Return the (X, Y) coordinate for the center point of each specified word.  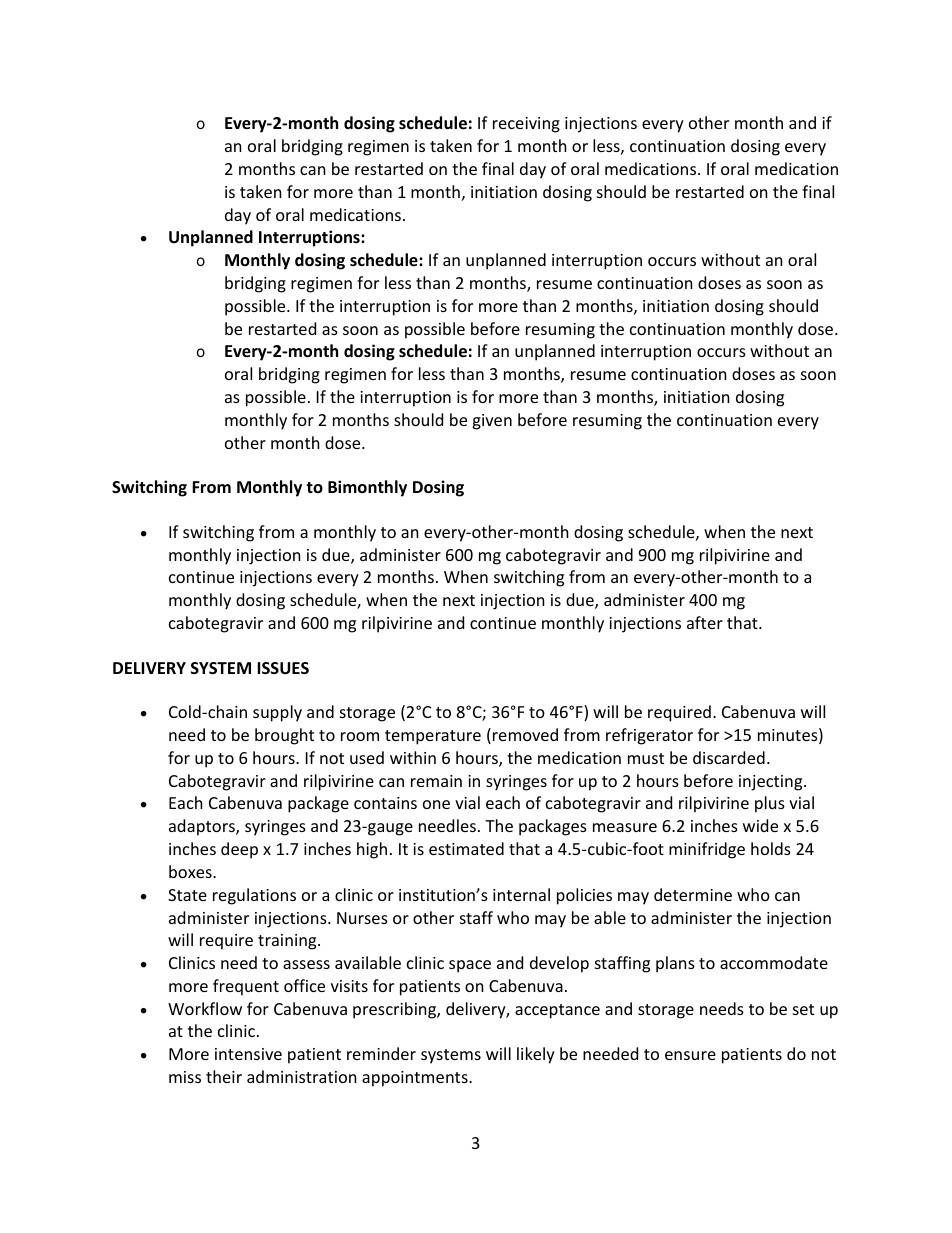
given (492, 422)
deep (239, 850)
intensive (248, 1054)
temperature (433, 737)
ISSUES (283, 668)
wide (760, 825)
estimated (466, 848)
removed (525, 734)
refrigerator (649, 736)
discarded (729, 757)
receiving (526, 125)
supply (277, 713)
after (705, 622)
